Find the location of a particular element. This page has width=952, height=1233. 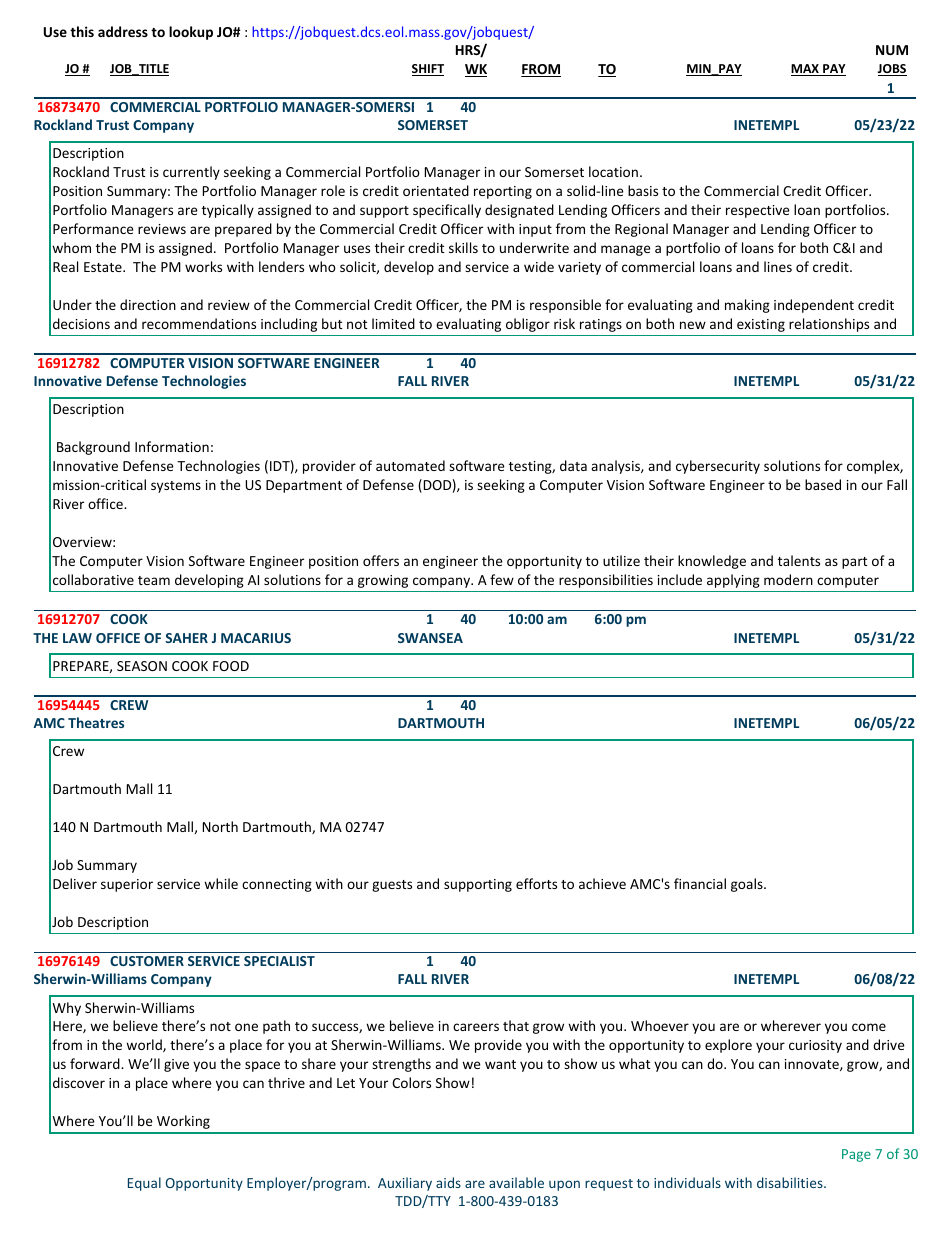

few is located at coordinates (502, 579).
